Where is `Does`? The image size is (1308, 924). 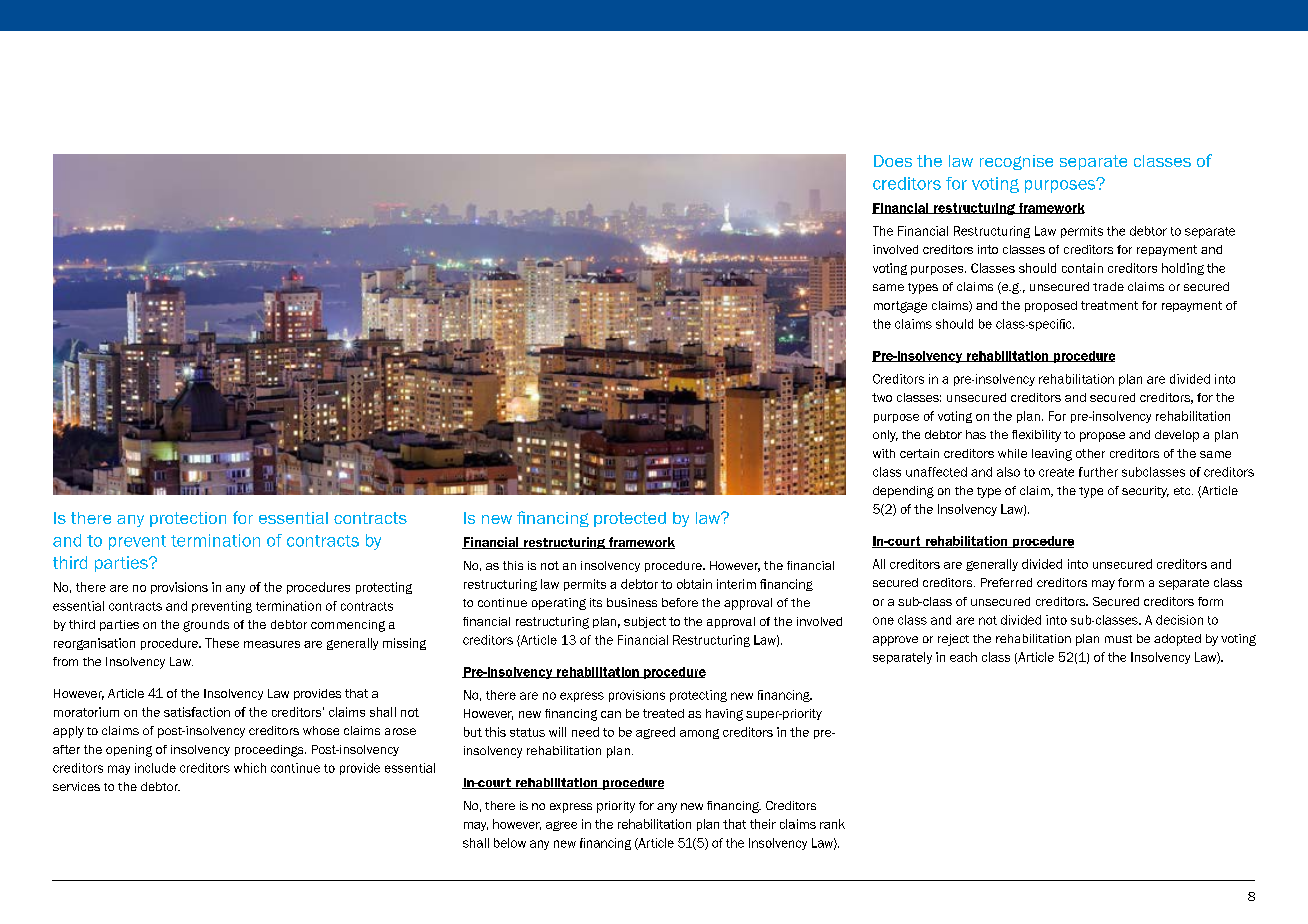
Does is located at coordinates (893, 161).
